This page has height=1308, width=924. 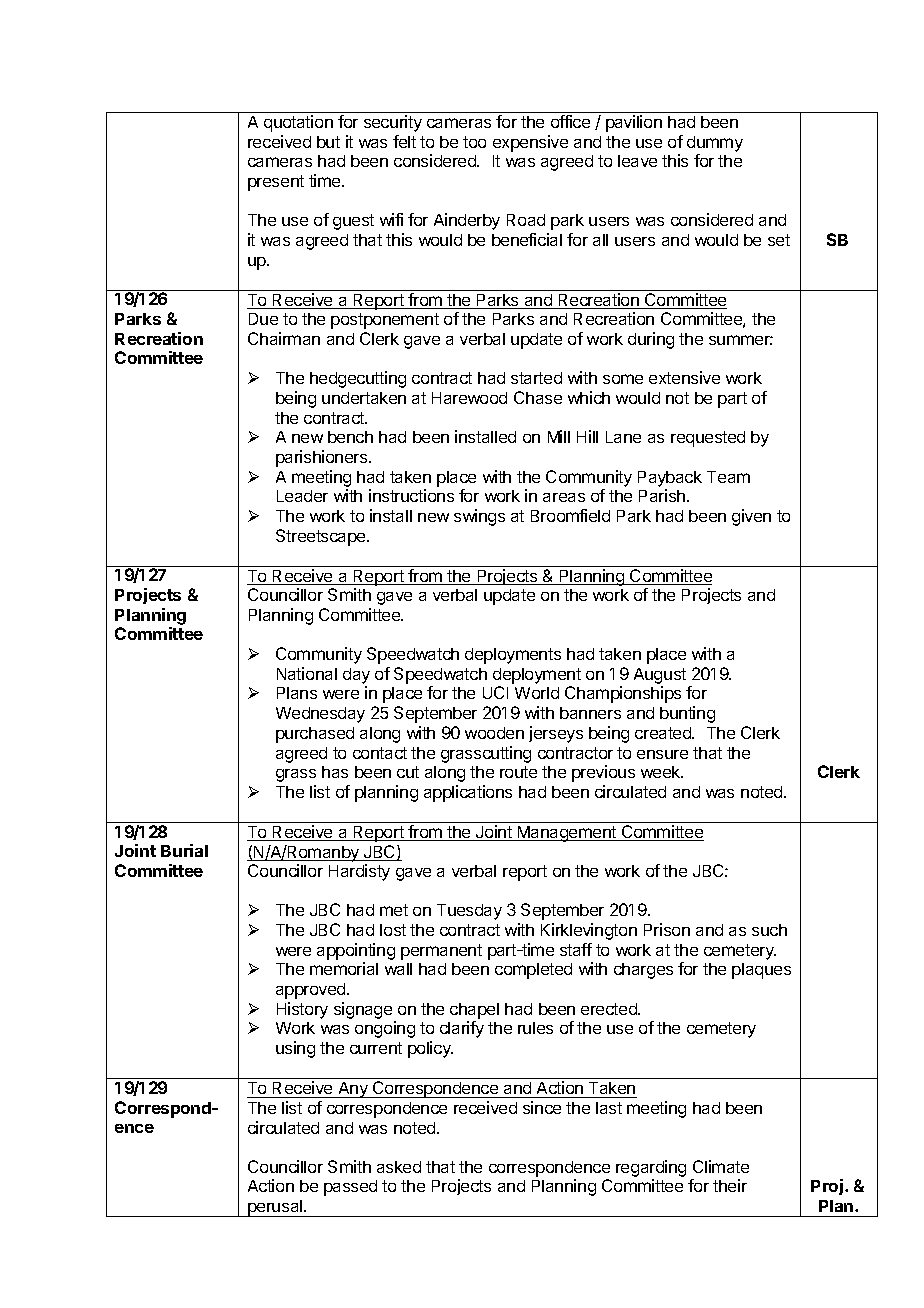 I want to click on too, so click(x=474, y=142).
